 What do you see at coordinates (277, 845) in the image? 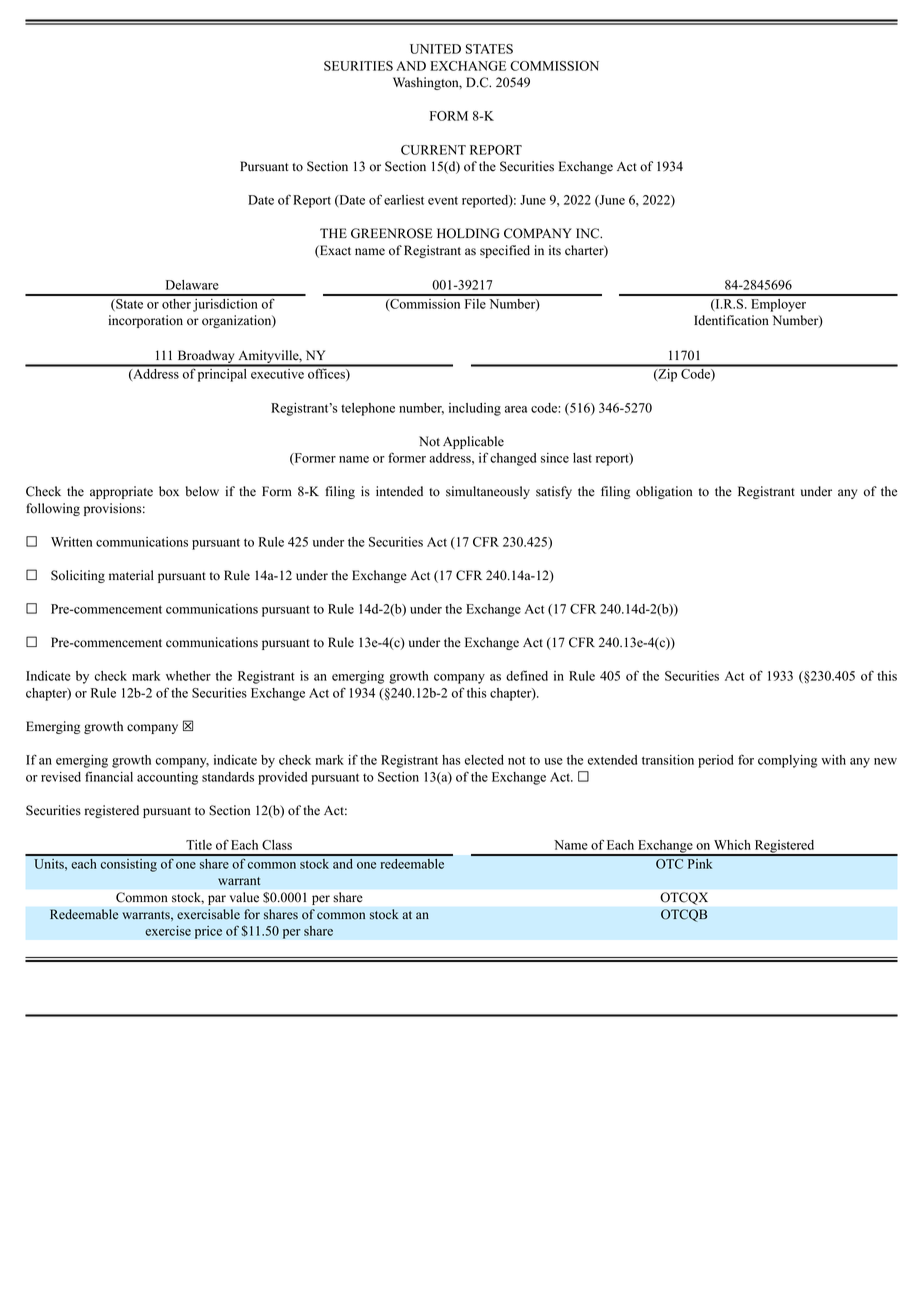
I see `Class` at bounding box center [277, 845].
